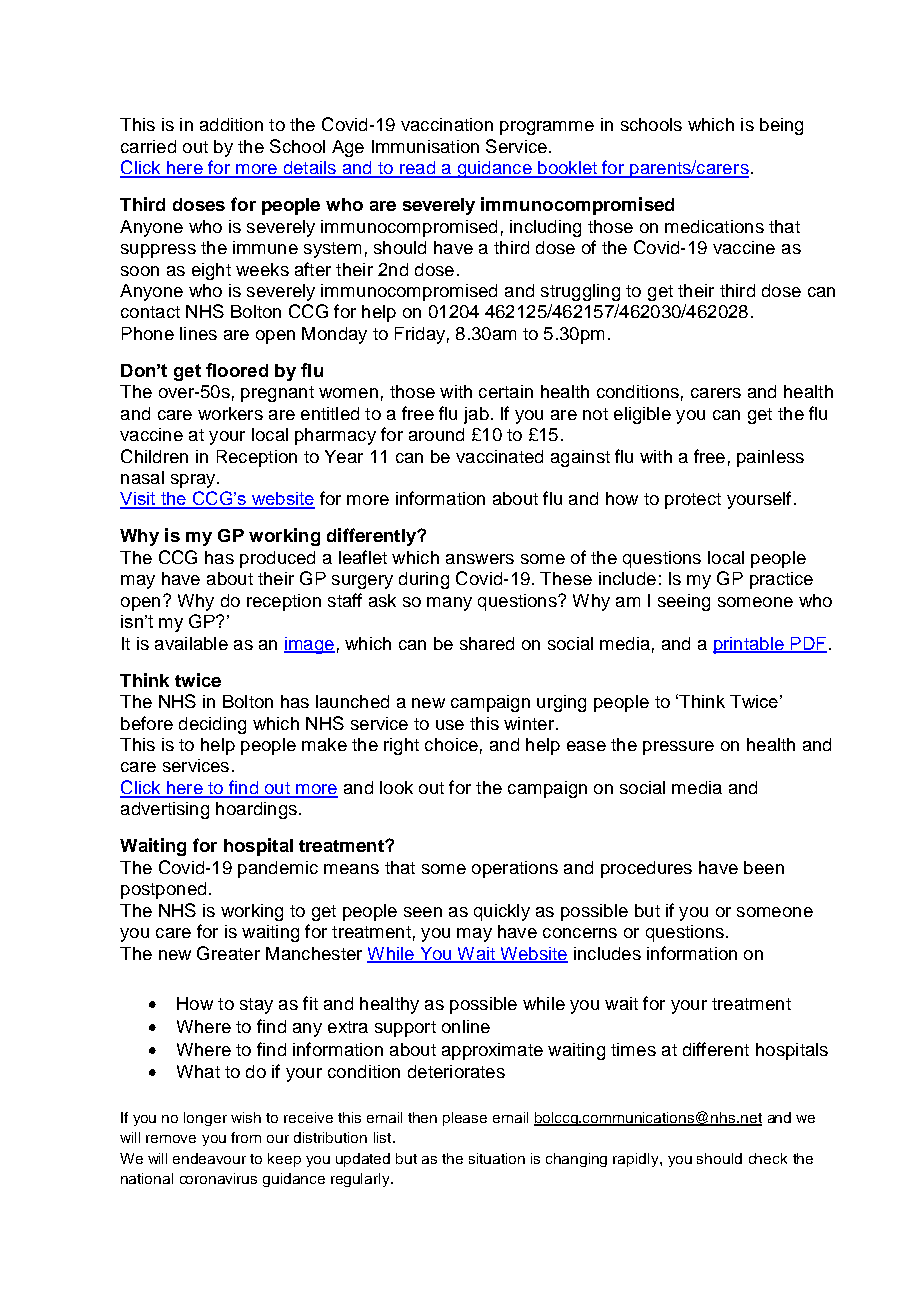 The width and height of the page is (924, 1308). What do you see at coordinates (497, 1158) in the page?
I see `situation` at bounding box center [497, 1158].
